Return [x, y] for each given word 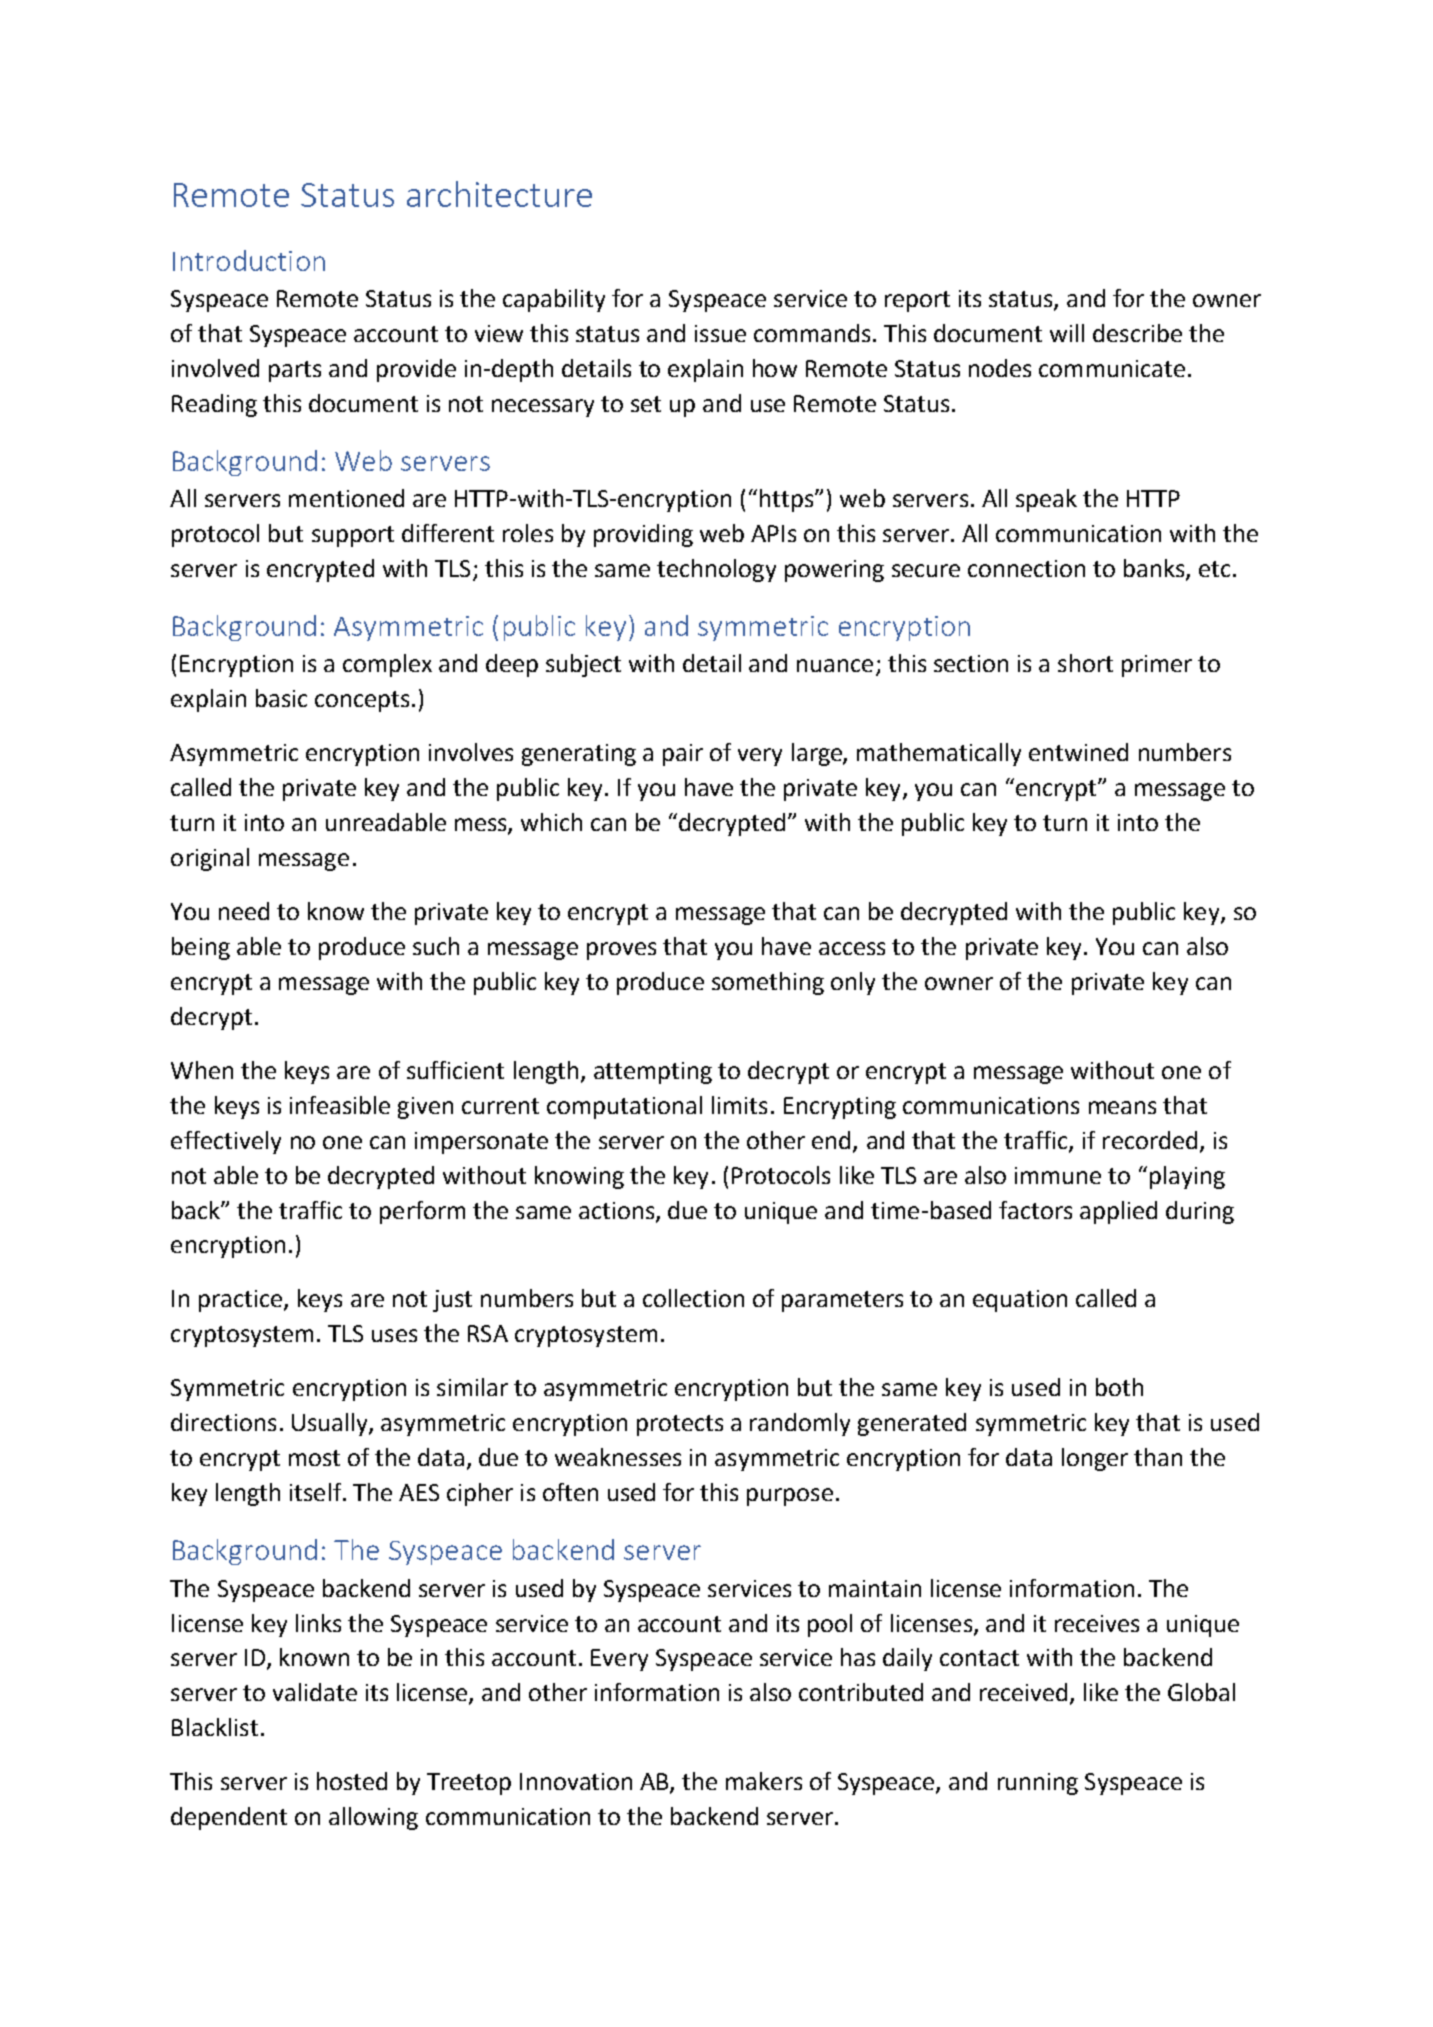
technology [716, 570]
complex [387, 665]
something [768, 983]
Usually [331, 1424]
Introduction [249, 260]
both [1119, 1387]
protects [680, 1425]
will [1067, 333]
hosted [352, 1781]
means [1122, 1107]
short [1085, 663]
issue [720, 333]
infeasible [340, 1105]
